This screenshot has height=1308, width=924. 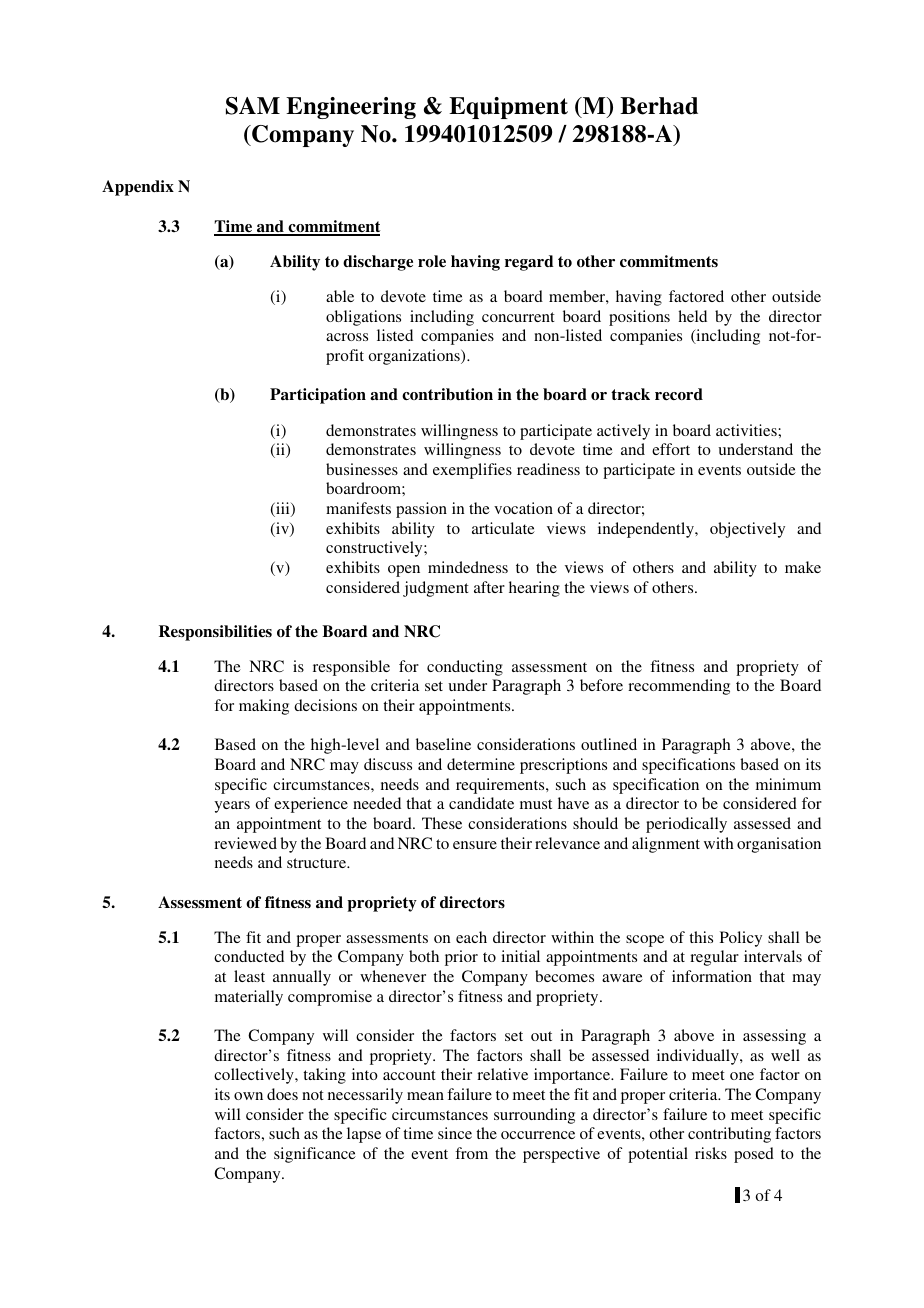 I want to click on Berhad, so click(x=659, y=106).
